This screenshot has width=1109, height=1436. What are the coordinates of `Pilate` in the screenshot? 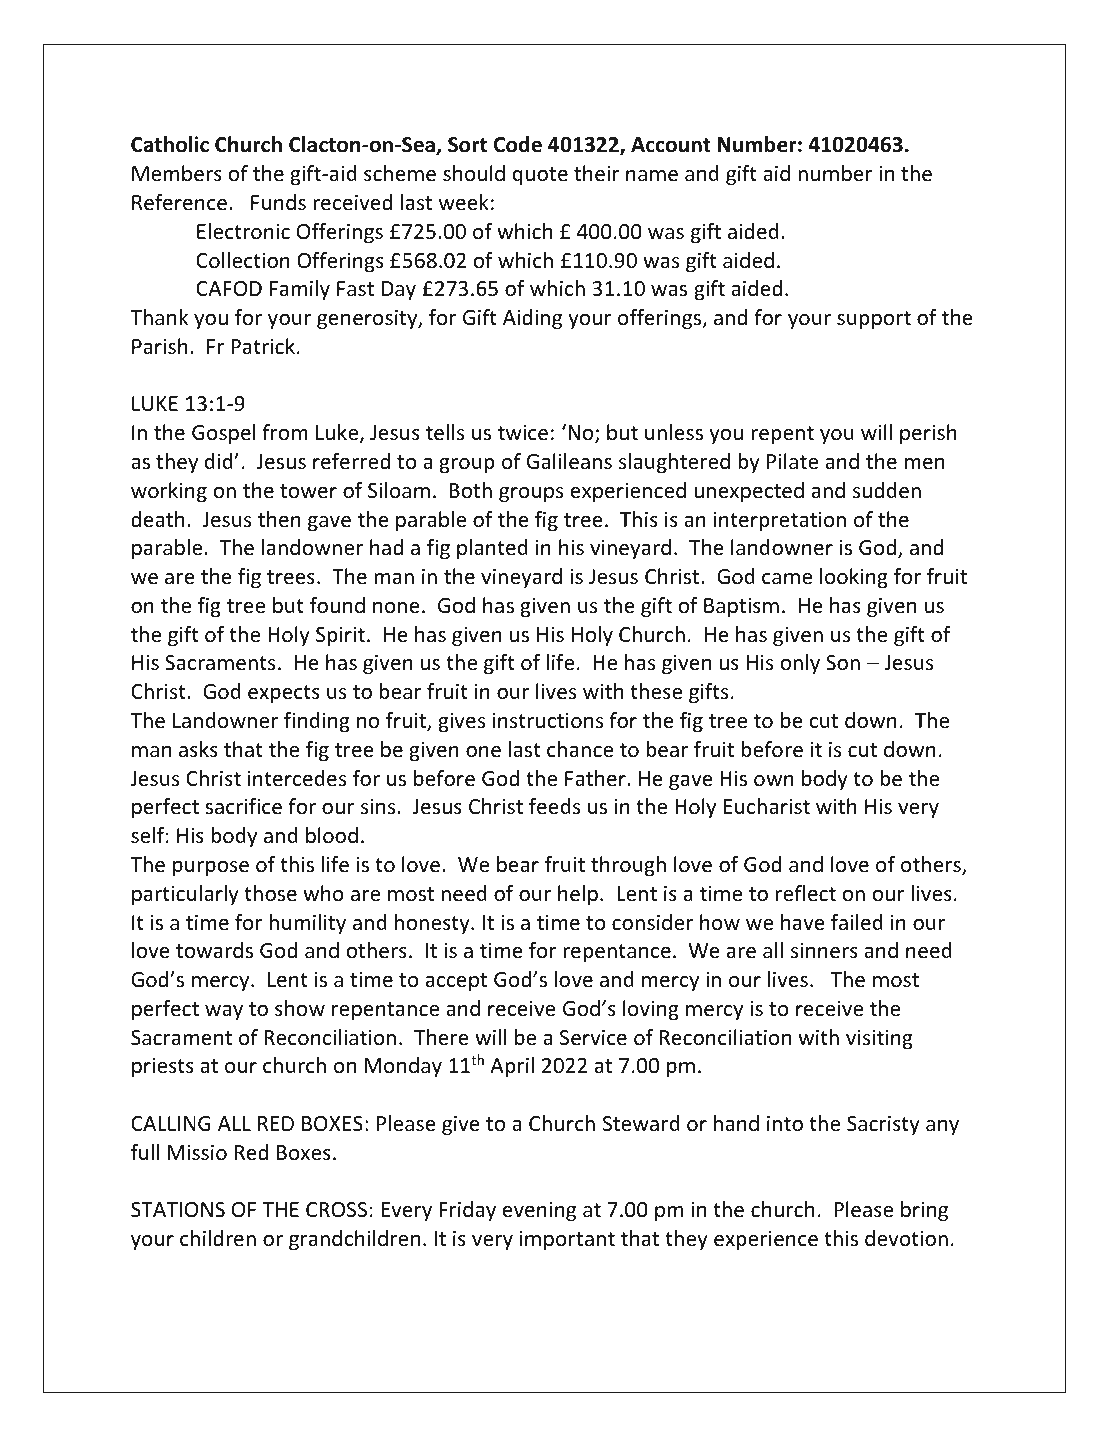 It's located at (792, 461).
